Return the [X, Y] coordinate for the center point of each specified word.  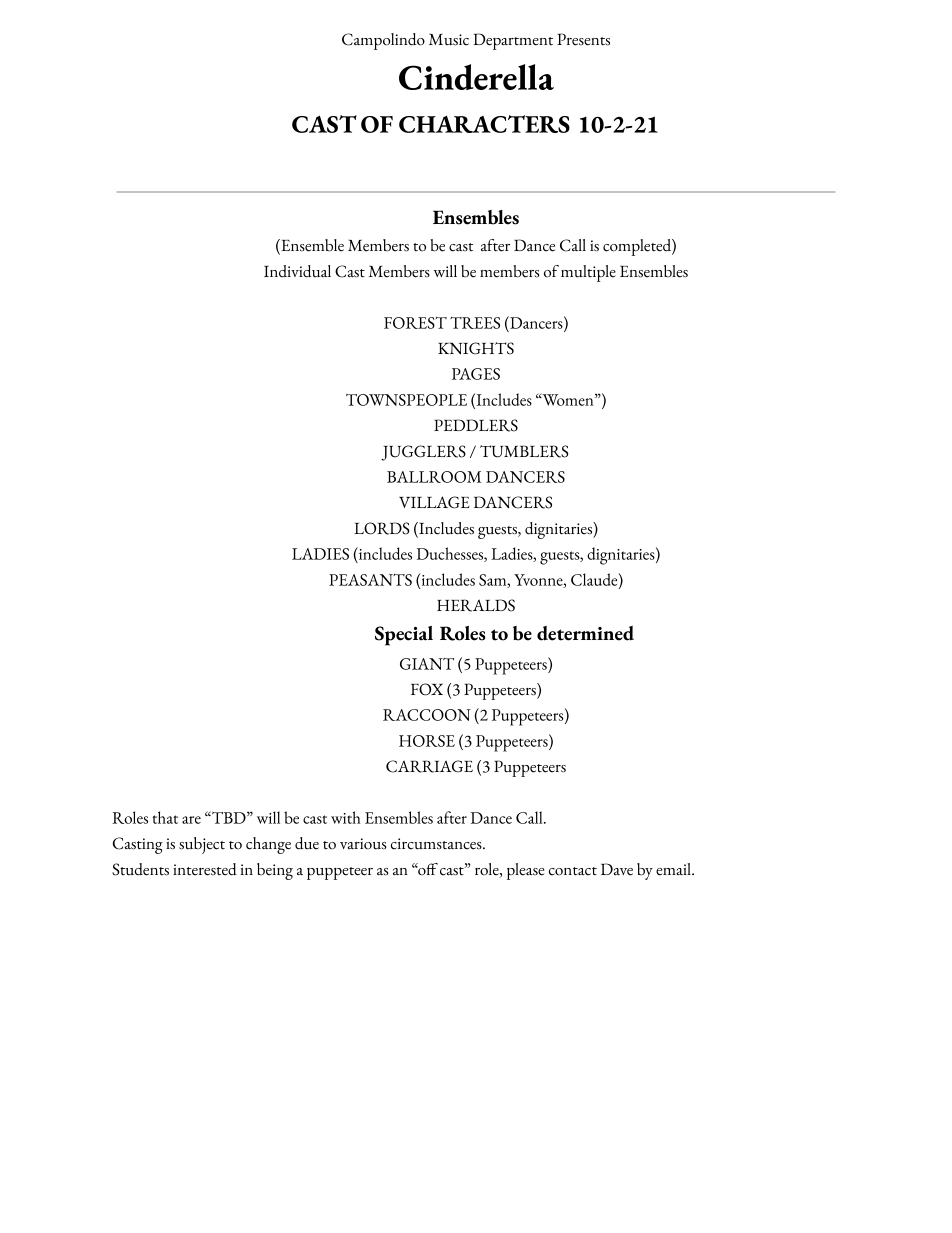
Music [449, 40]
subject [202, 845]
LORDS [381, 528]
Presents [583, 39]
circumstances [437, 844]
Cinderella [476, 77]
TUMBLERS [524, 451]
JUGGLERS [423, 453]
